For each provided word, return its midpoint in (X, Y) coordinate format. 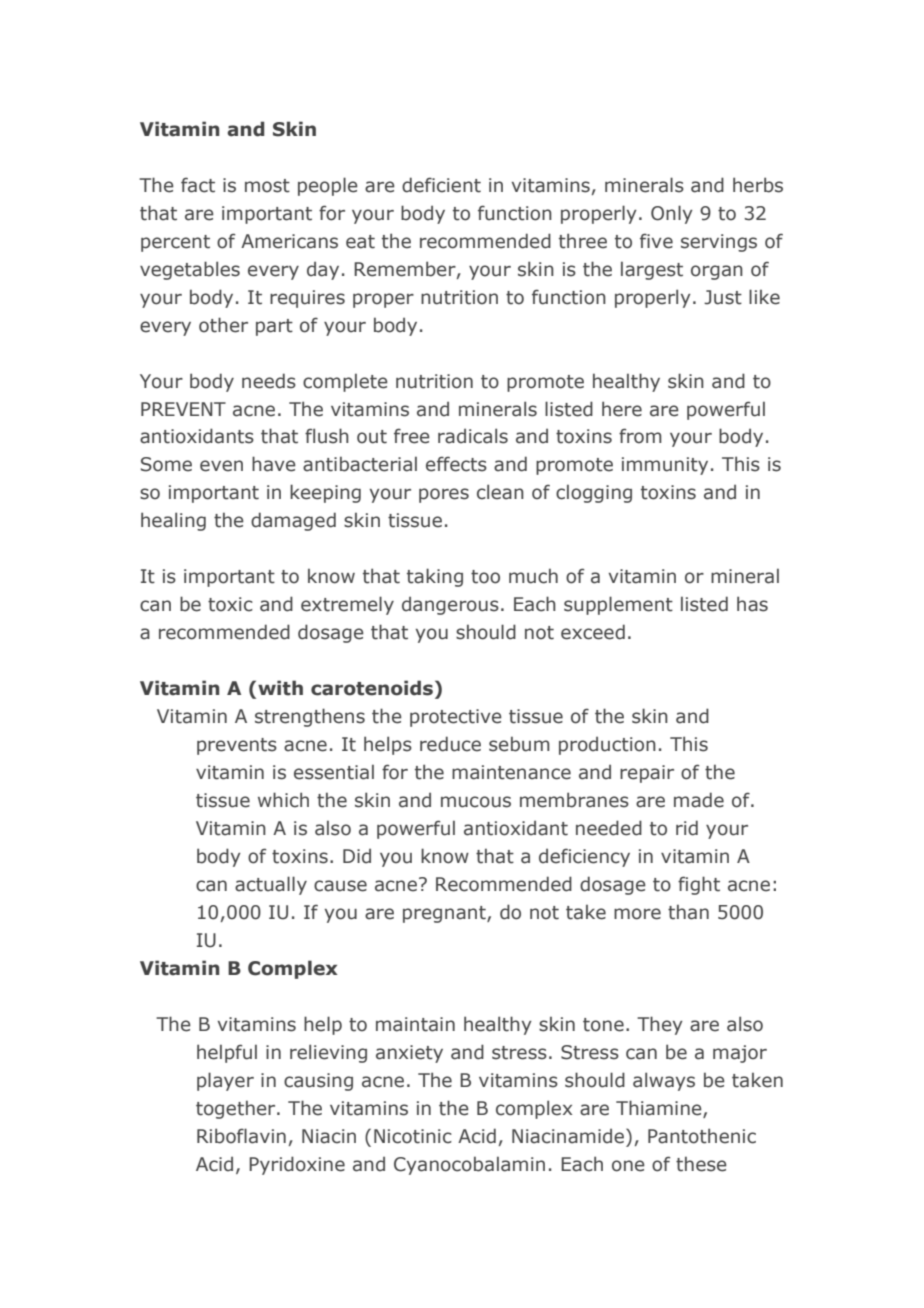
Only (672, 214)
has (752, 604)
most (267, 186)
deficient (441, 185)
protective (456, 718)
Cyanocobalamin (469, 1165)
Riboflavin (241, 1136)
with (280, 688)
